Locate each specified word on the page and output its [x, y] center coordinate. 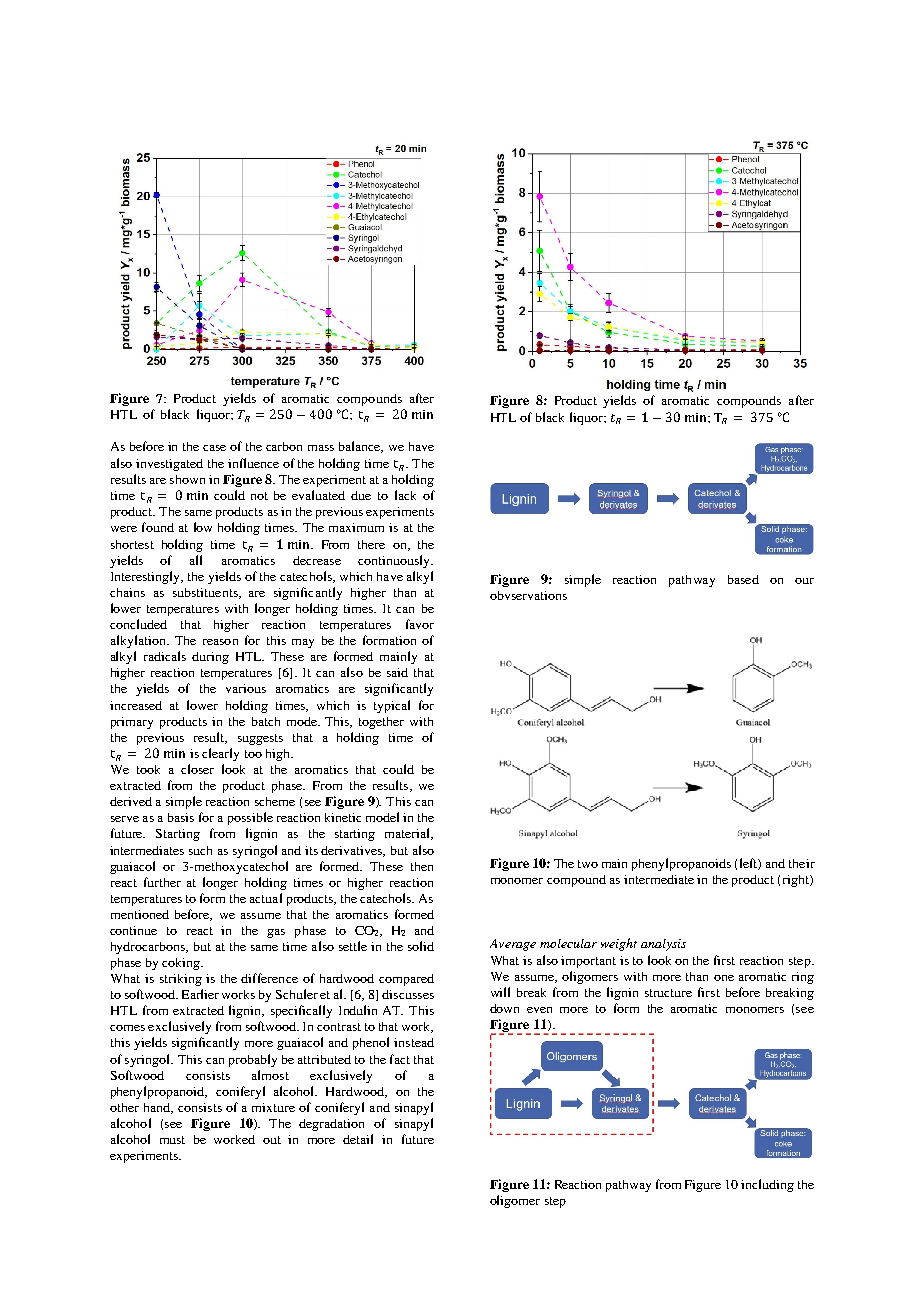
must [172, 1140]
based [743, 579]
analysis [663, 945]
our [804, 581]
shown [187, 479]
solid [421, 946]
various [246, 688]
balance [361, 447]
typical [392, 706]
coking [182, 964]
